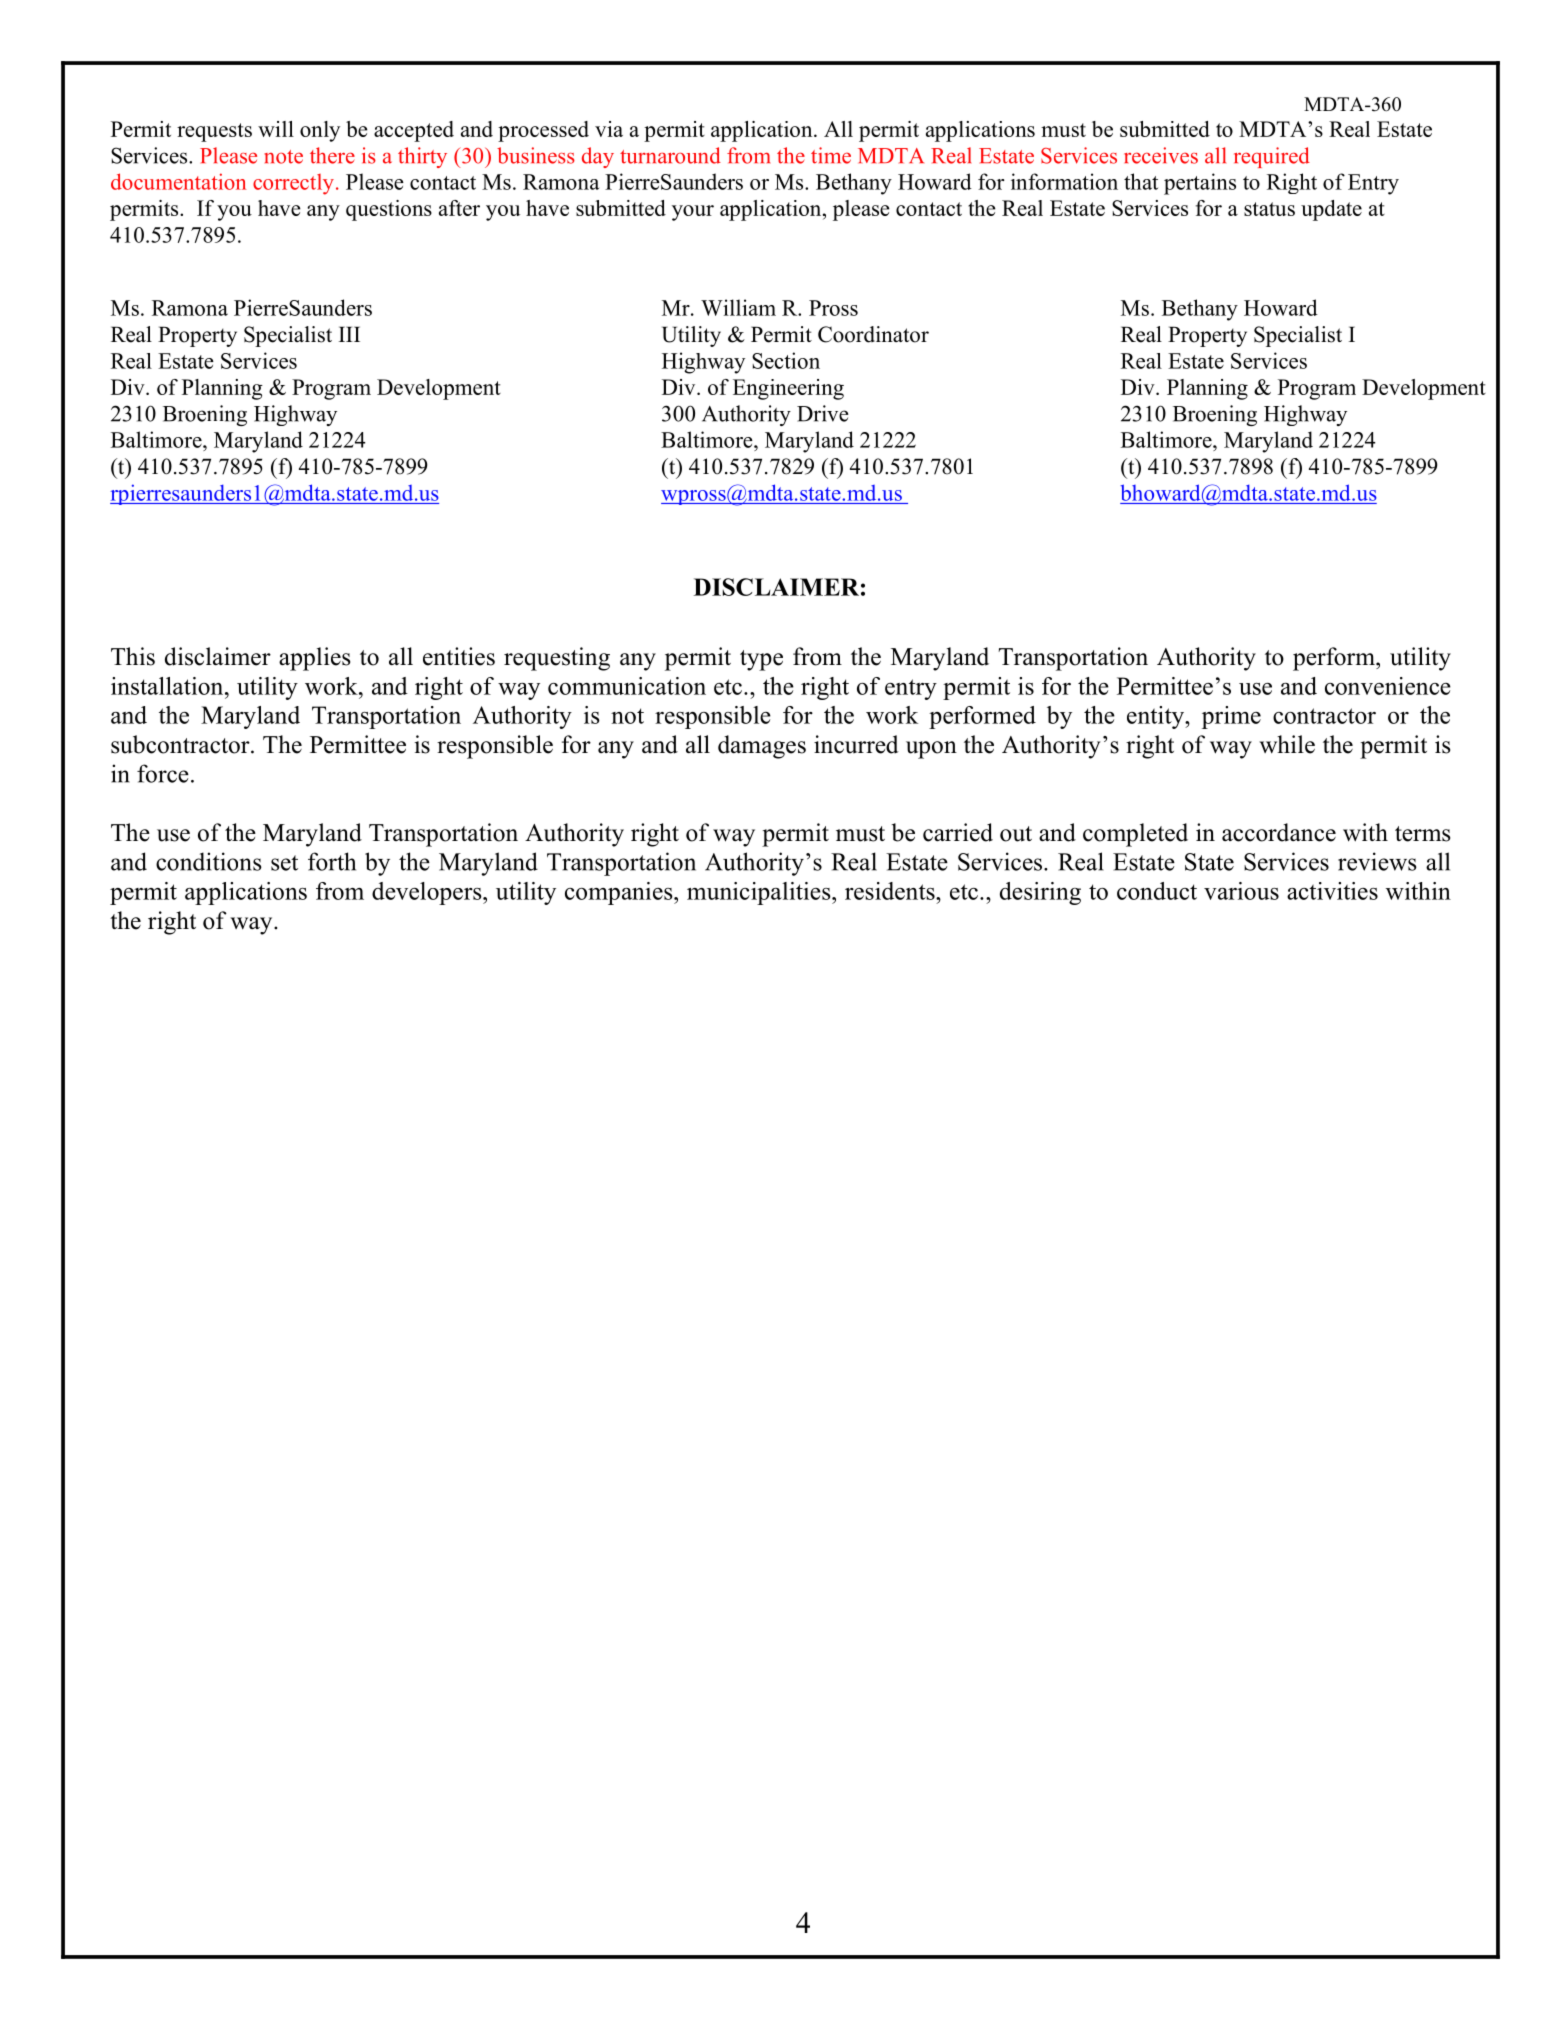  Describe the element at coordinates (788, 389) in the screenshot. I see `Engineering` at that location.
